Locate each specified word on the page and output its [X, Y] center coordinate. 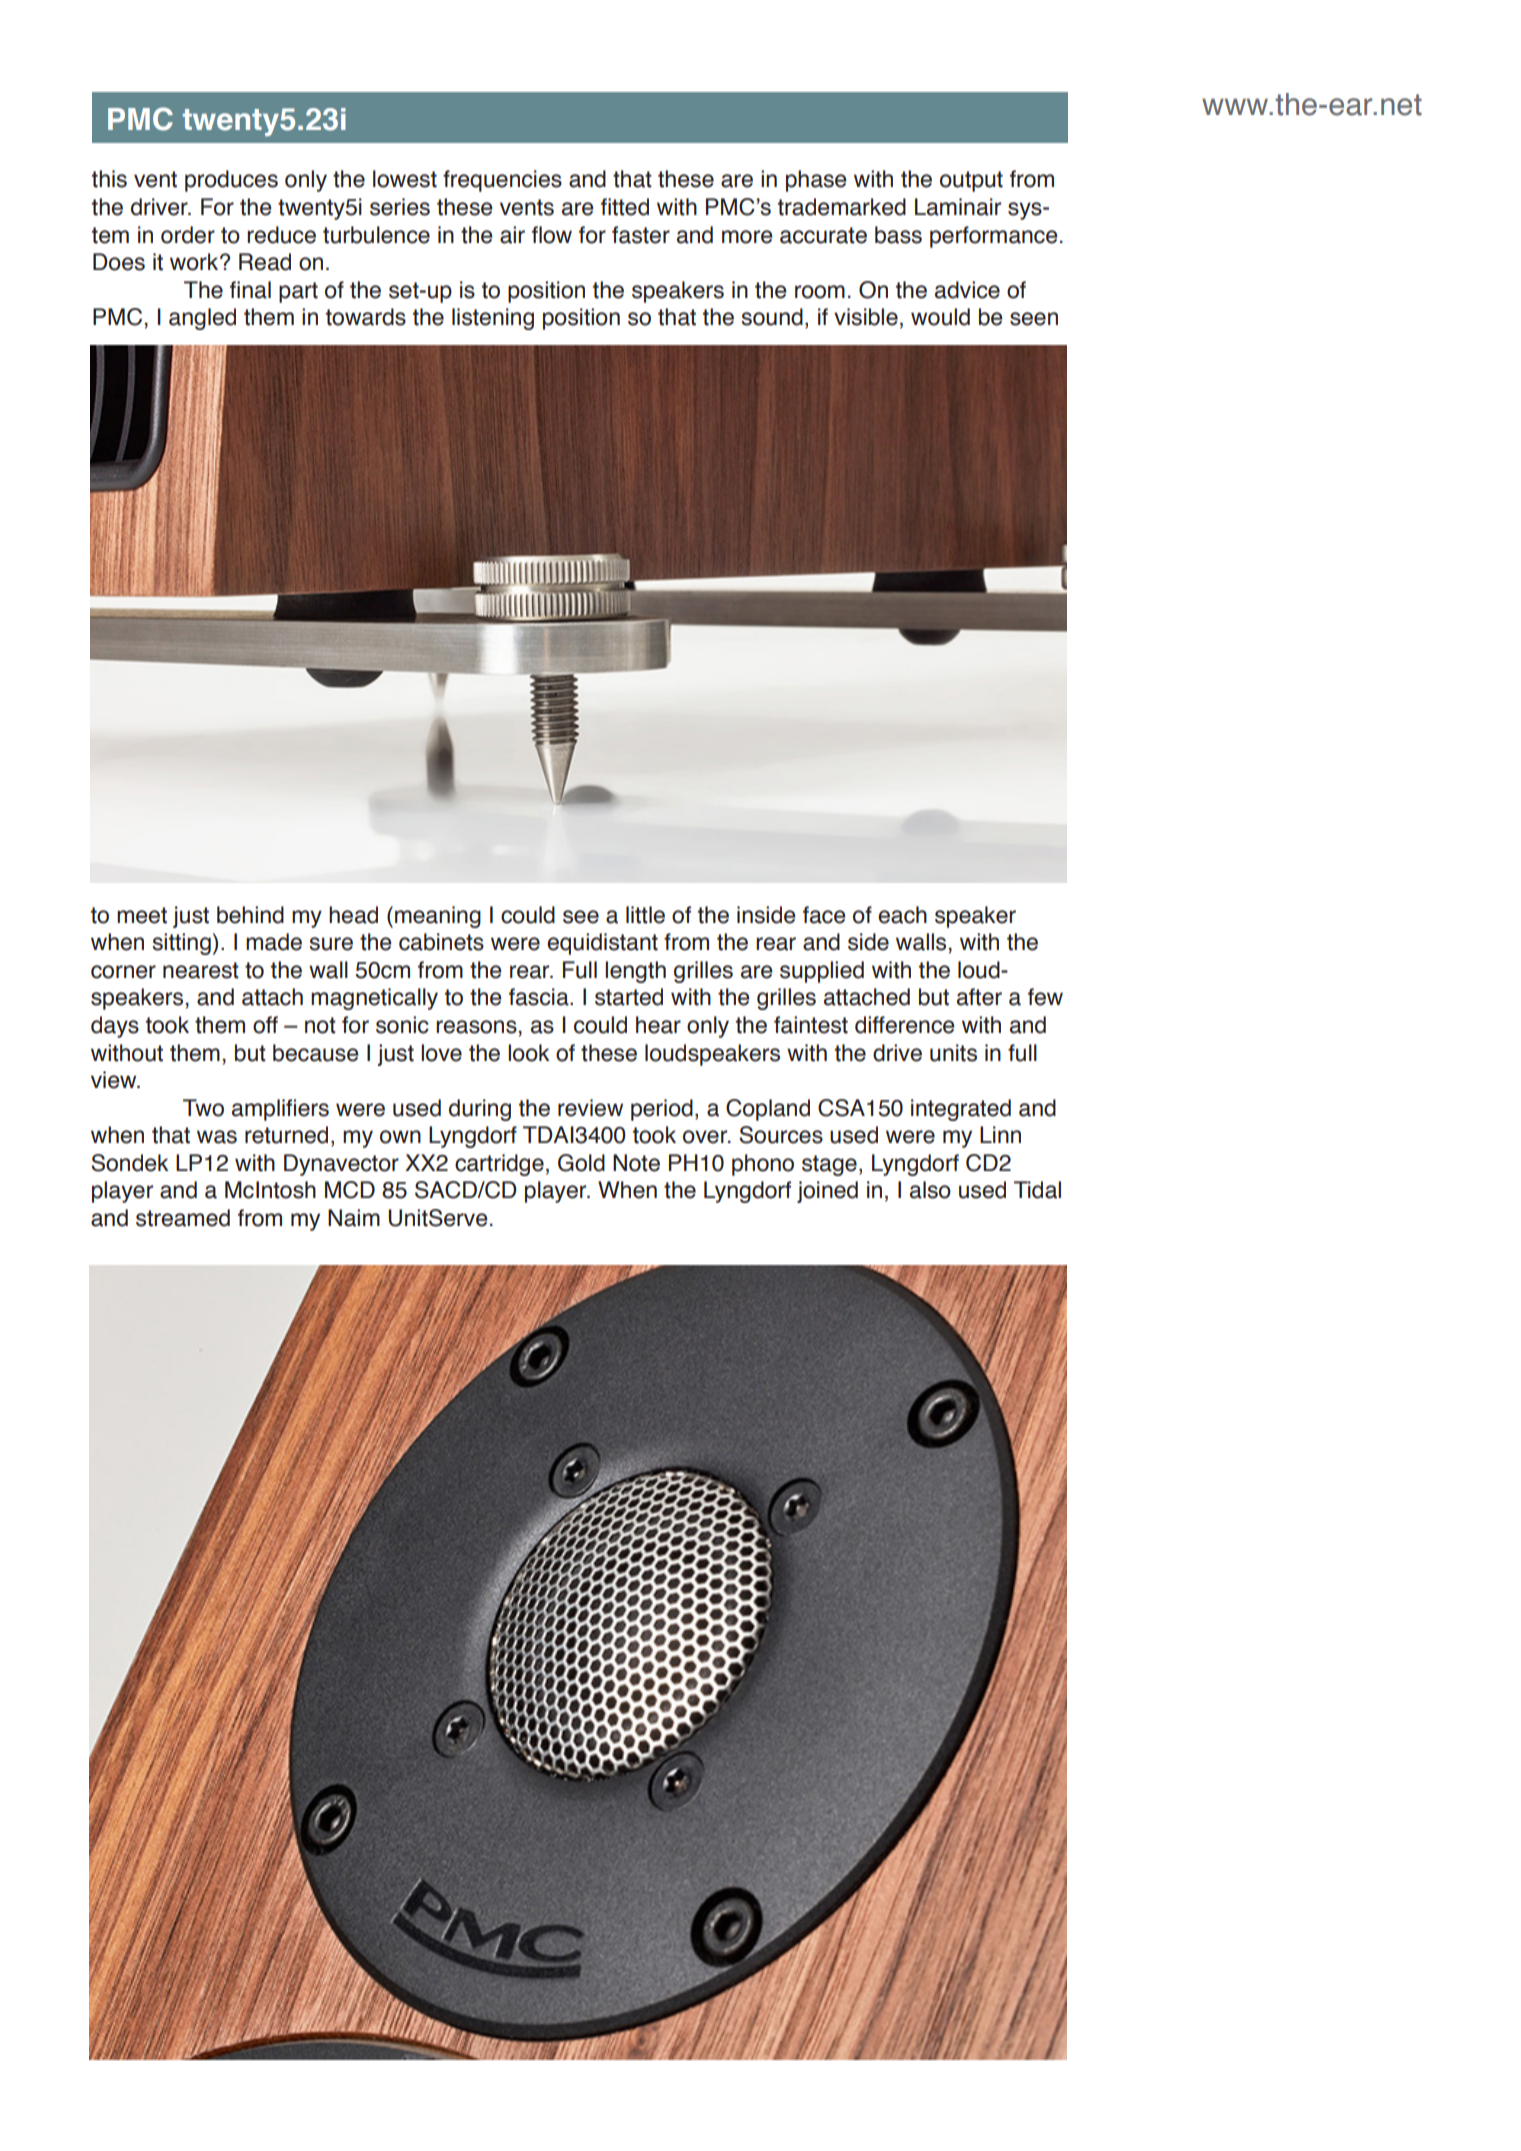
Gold [581, 1163]
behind [250, 915]
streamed [183, 1218]
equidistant [602, 944]
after [979, 997]
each [902, 915]
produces [231, 181]
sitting [181, 944]
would [940, 317]
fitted [625, 207]
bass [898, 235]
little [645, 915]
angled [202, 319]
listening [493, 319]
